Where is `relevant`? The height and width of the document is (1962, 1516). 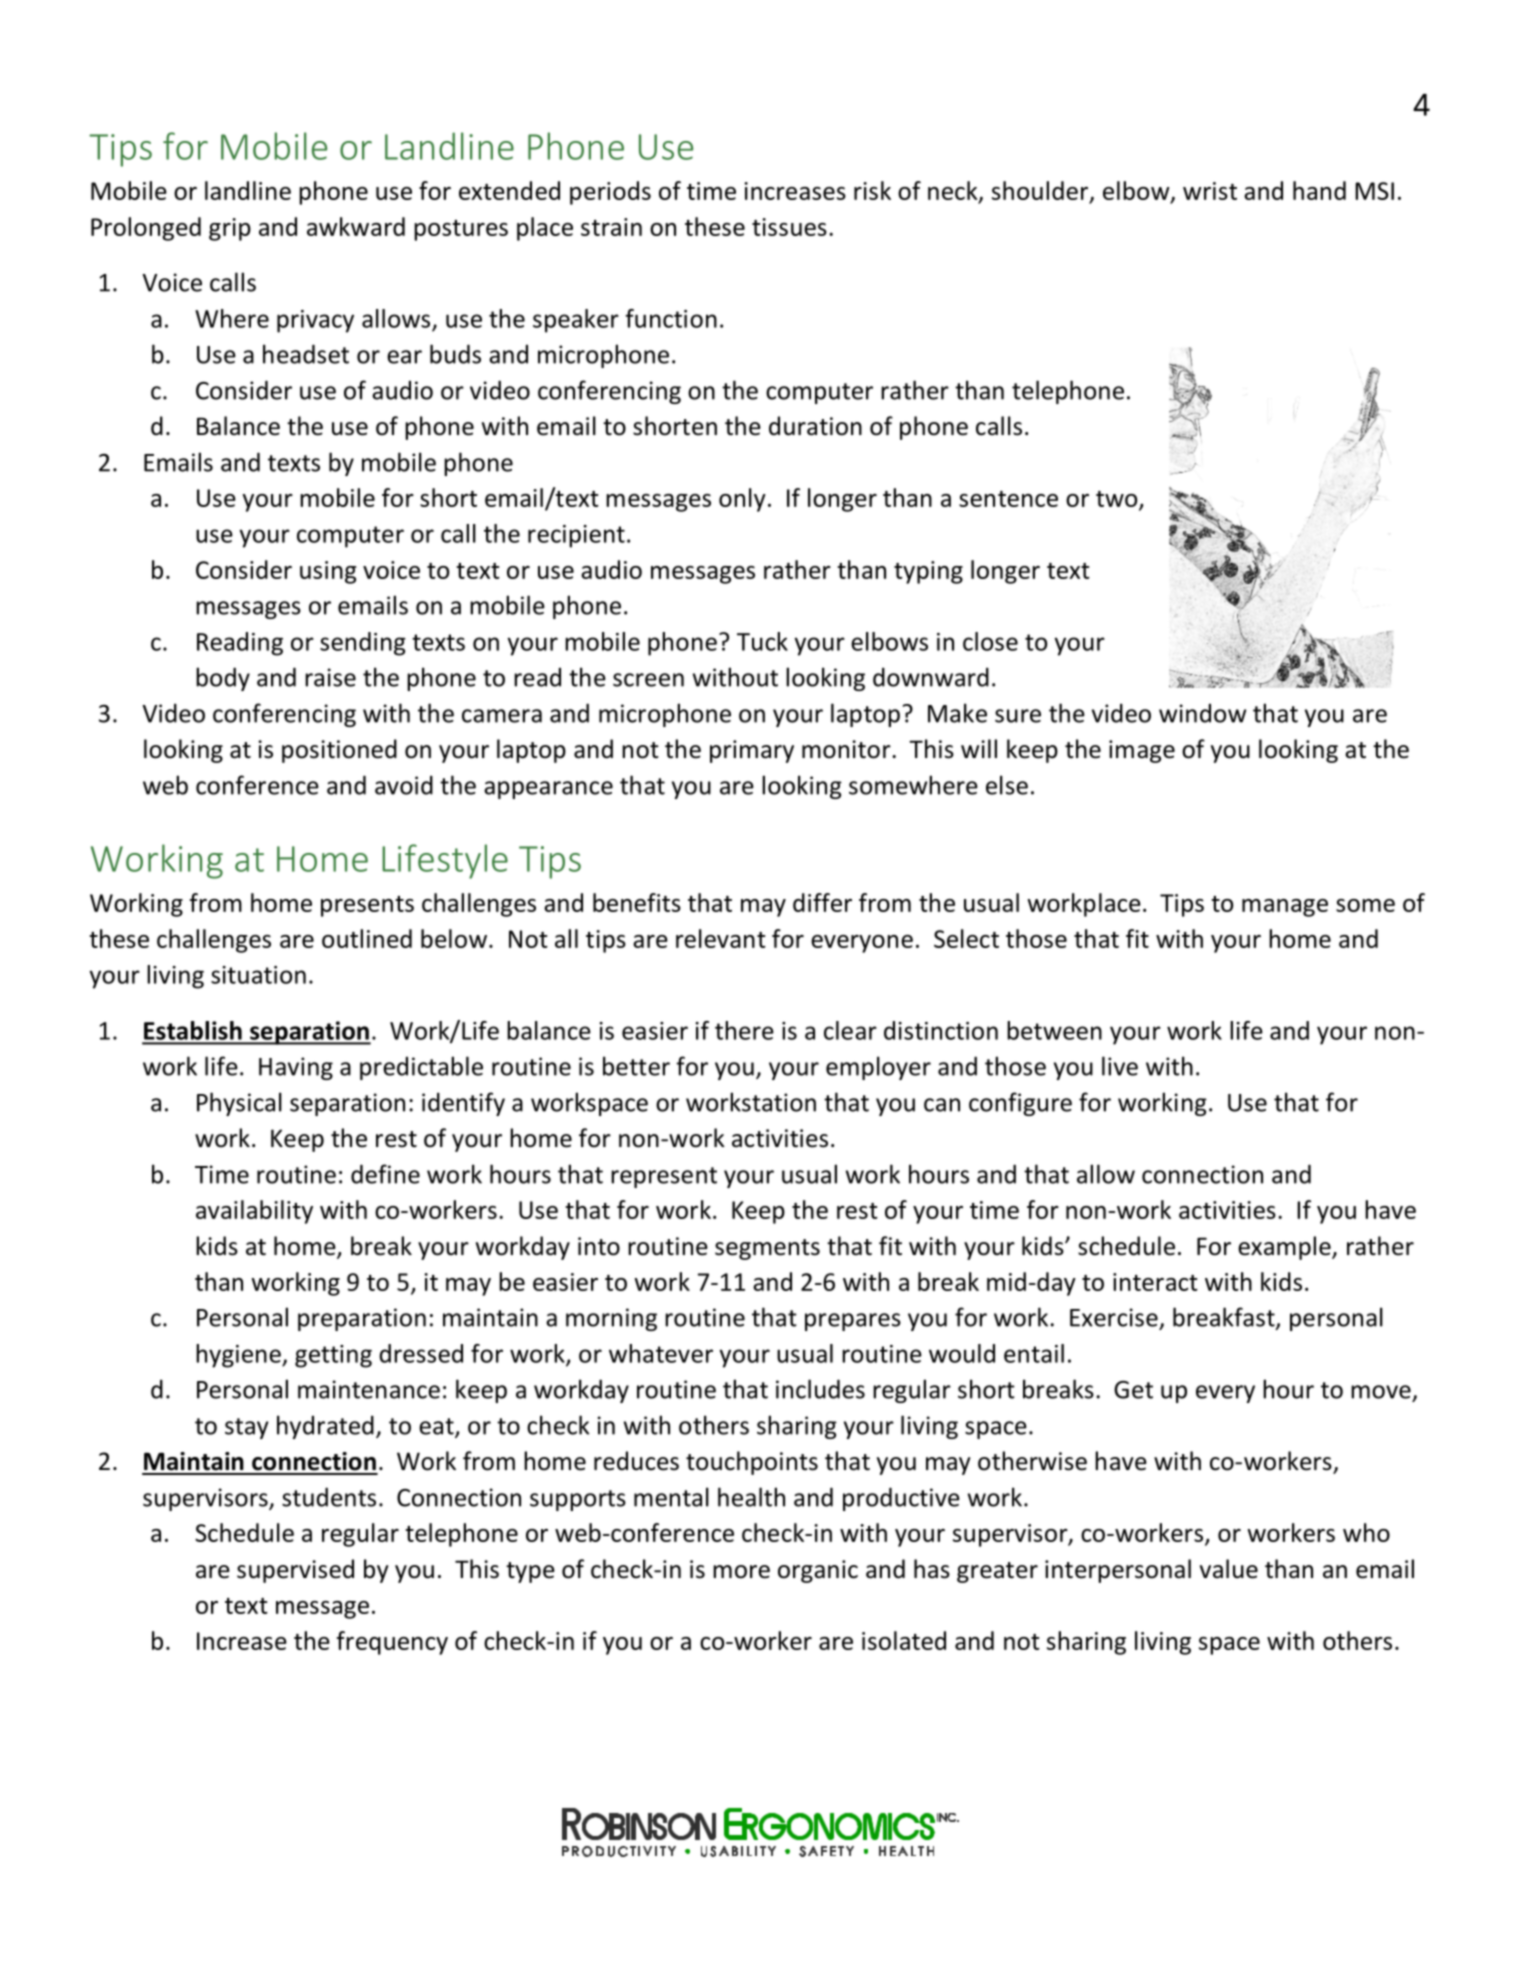 relevant is located at coordinates (721, 938).
